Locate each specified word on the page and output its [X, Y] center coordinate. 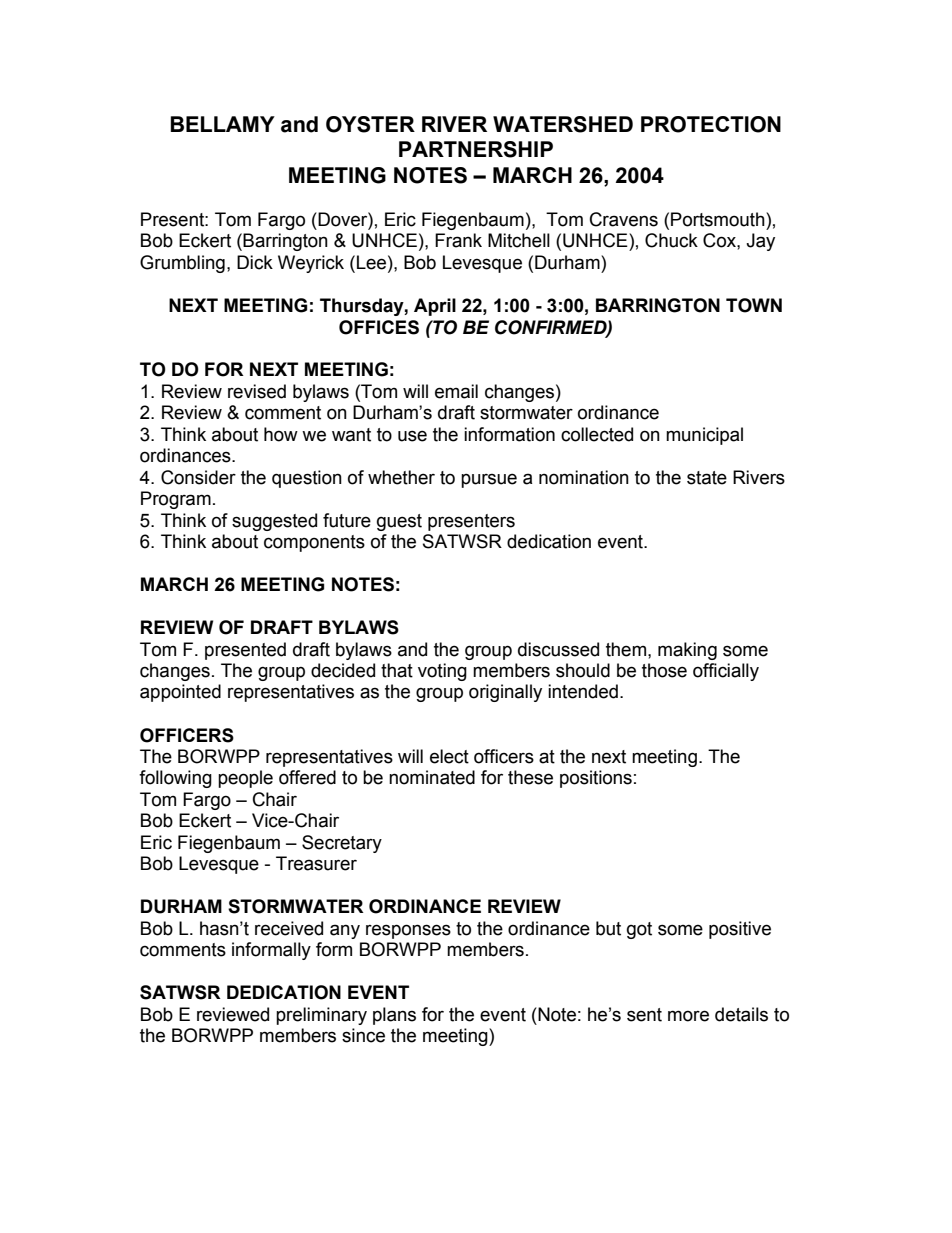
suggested [274, 522]
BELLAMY [222, 124]
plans [394, 1016]
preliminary [321, 1016]
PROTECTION [711, 124]
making [687, 651]
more [688, 1016]
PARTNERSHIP [476, 149]
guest [399, 522]
